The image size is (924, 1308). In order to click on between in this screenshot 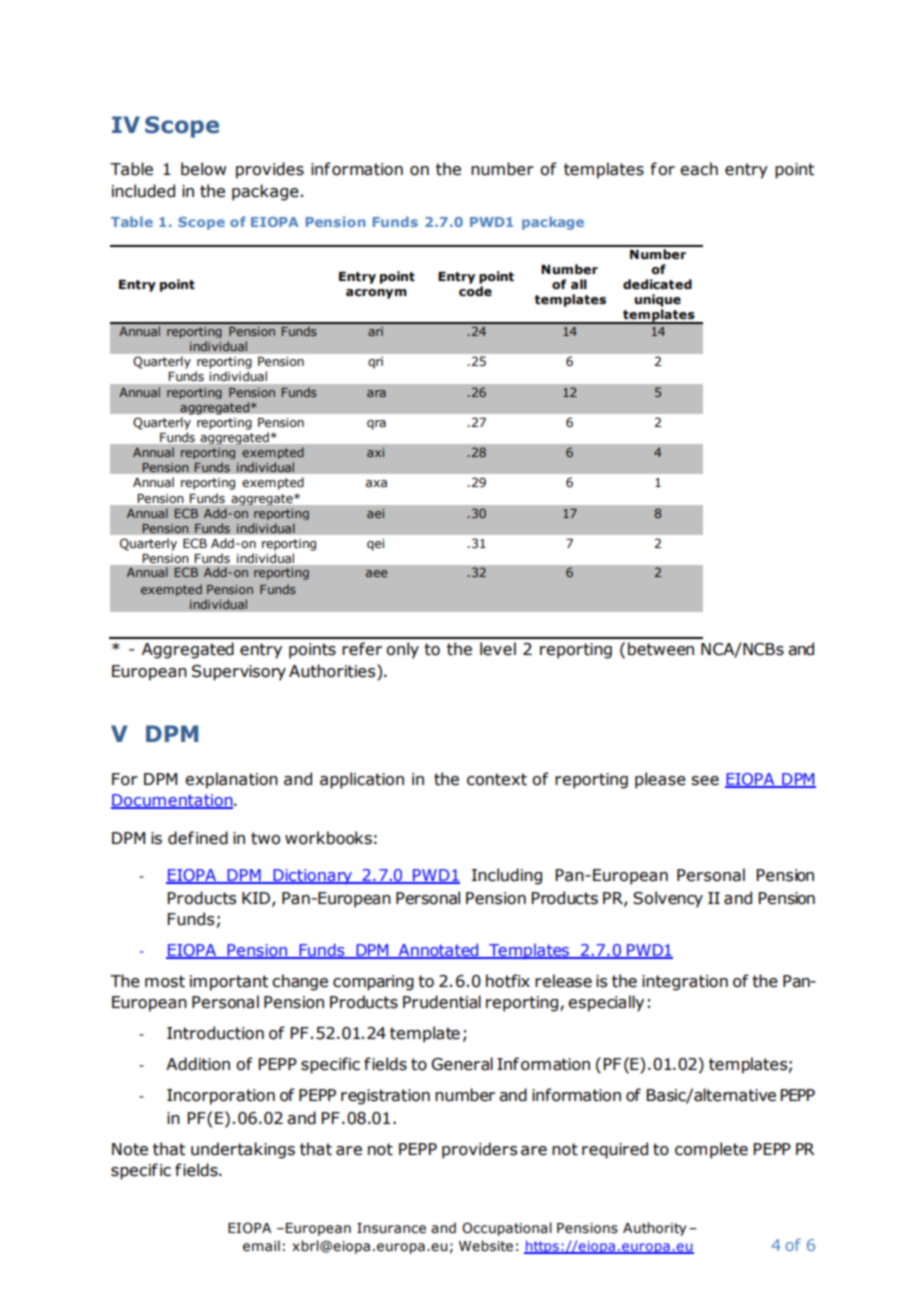, I will do `click(661, 649)`.
